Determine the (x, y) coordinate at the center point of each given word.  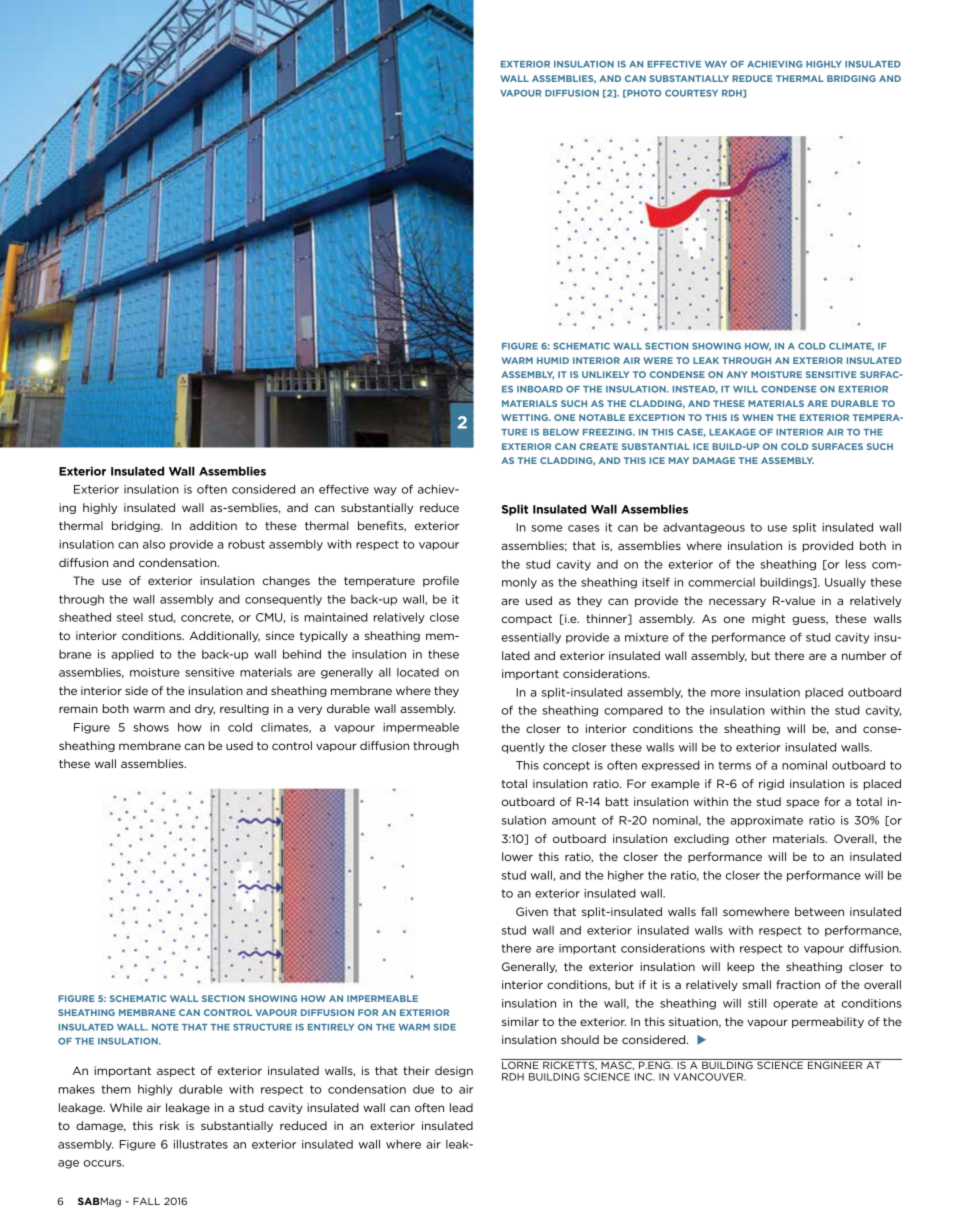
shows (151, 727)
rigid (771, 784)
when (758, 417)
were (658, 360)
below (561, 432)
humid (553, 360)
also (154, 544)
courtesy (691, 93)
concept (566, 766)
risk (169, 1125)
